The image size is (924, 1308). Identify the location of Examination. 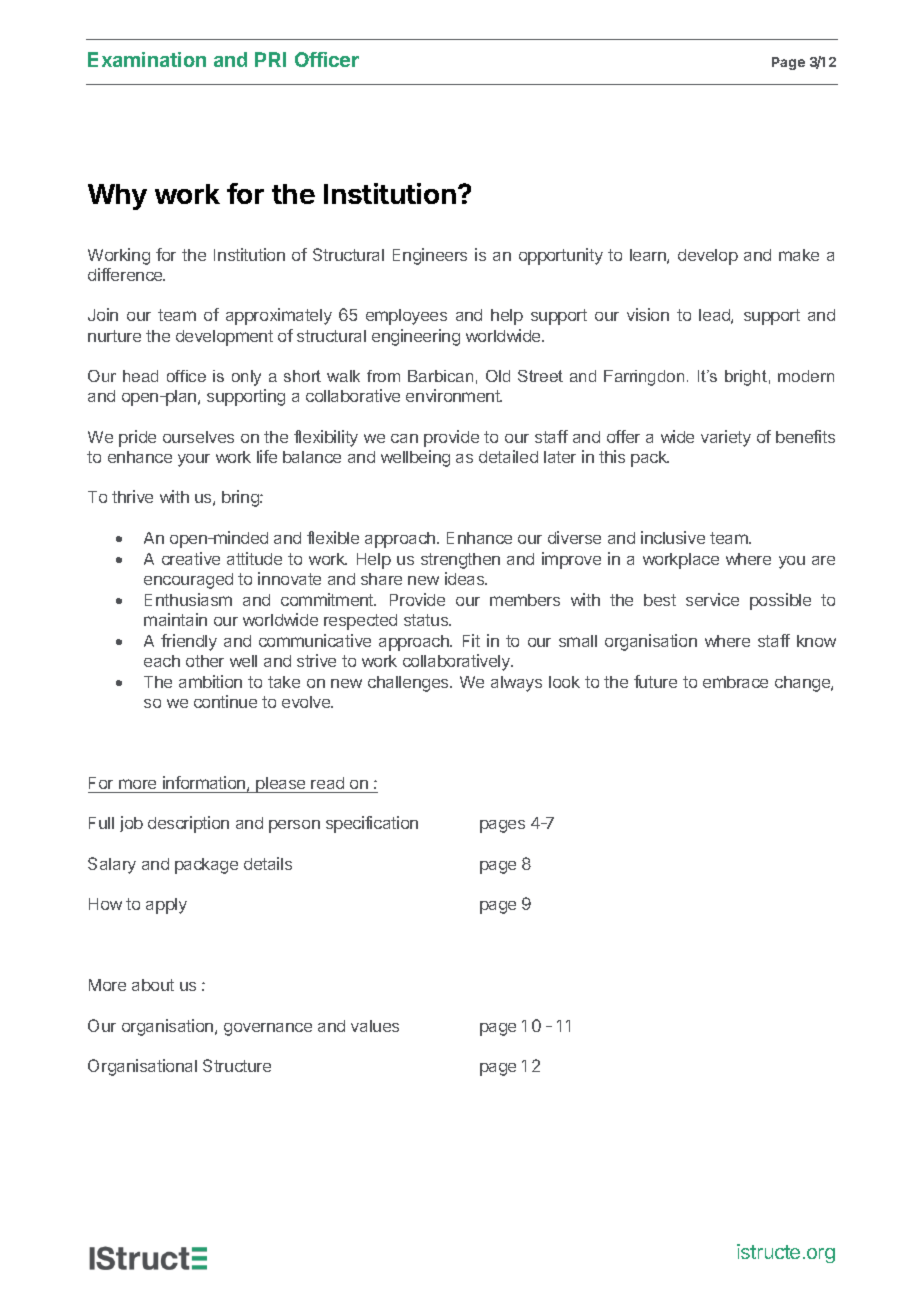
(147, 59).
